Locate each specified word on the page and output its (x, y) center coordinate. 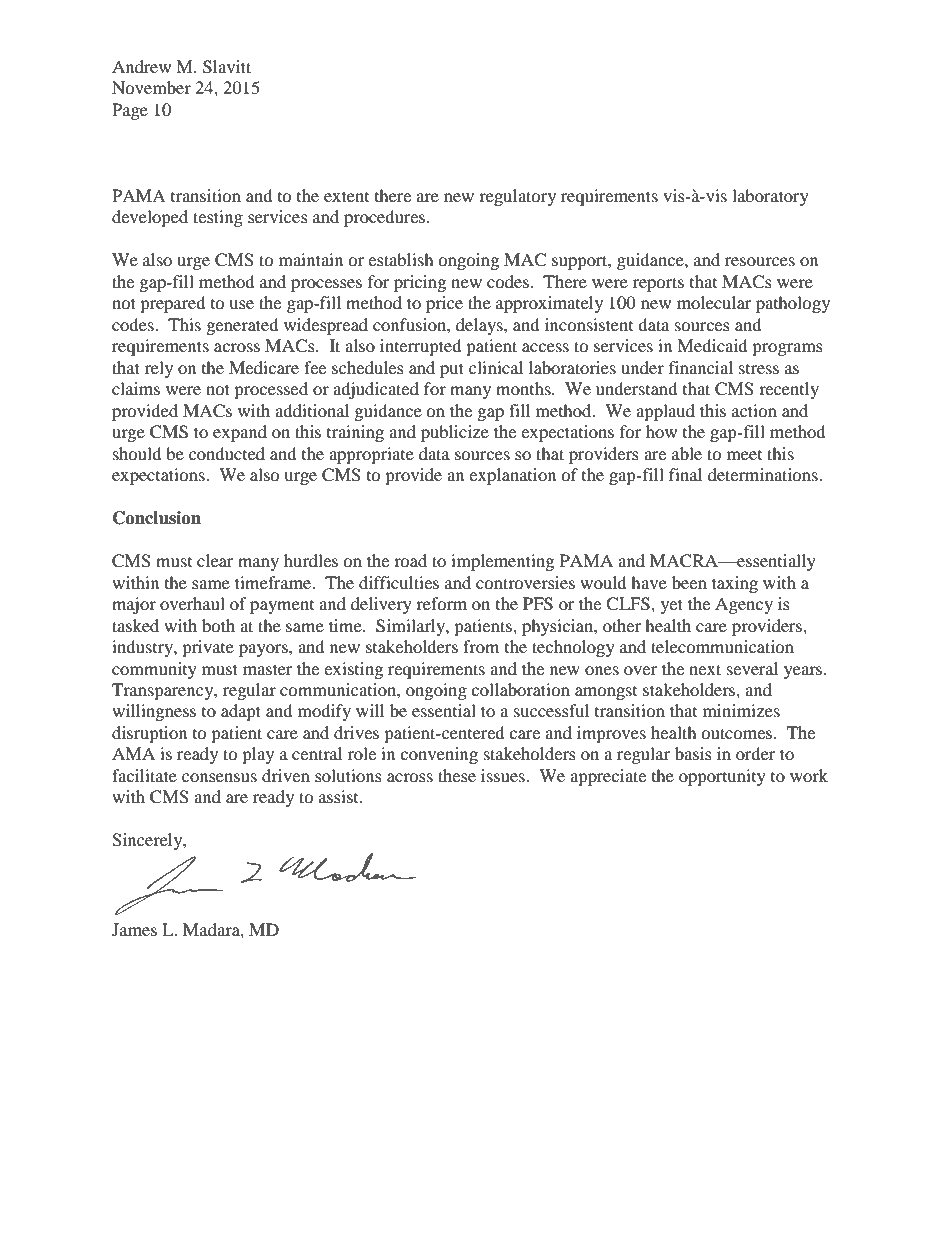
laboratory (770, 197)
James (134, 929)
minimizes (741, 710)
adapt (241, 712)
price (444, 304)
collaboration (520, 689)
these (457, 775)
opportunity (722, 777)
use (241, 304)
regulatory (517, 197)
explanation (512, 476)
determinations (764, 474)
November (151, 87)
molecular (714, 302)
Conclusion (157, 518)
